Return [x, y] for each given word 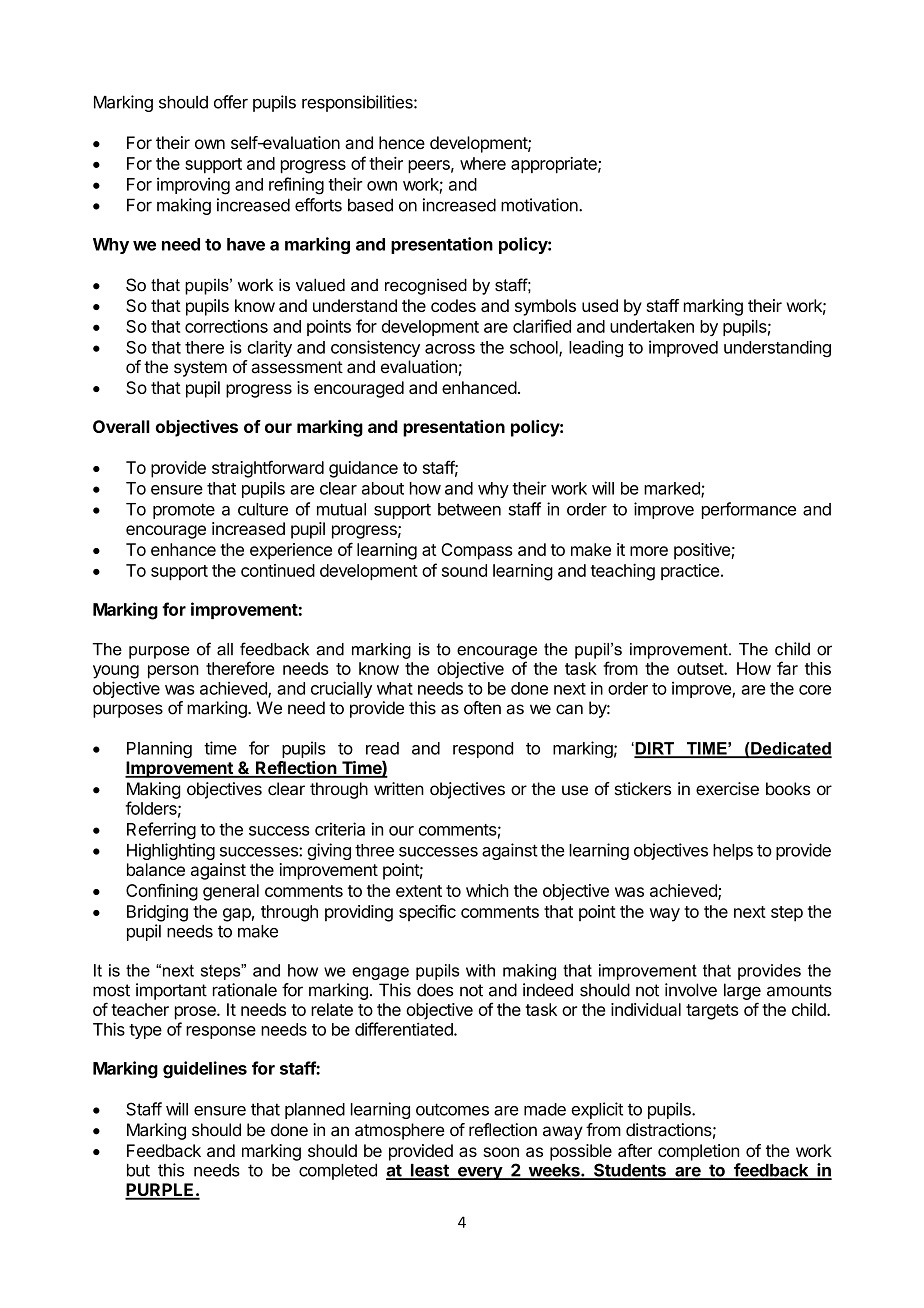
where [483, 163]
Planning [159, 749]
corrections [226, 326]
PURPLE [160, 1191]
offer [231, 102]
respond [483, 750]
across [450, 349]
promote [184, 511]
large [742, 991]
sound [464, 570]
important [171, 991]
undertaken [652, 326]
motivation [540, 205]
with [480, 970]
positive [703, 551]
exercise [727, 789]
